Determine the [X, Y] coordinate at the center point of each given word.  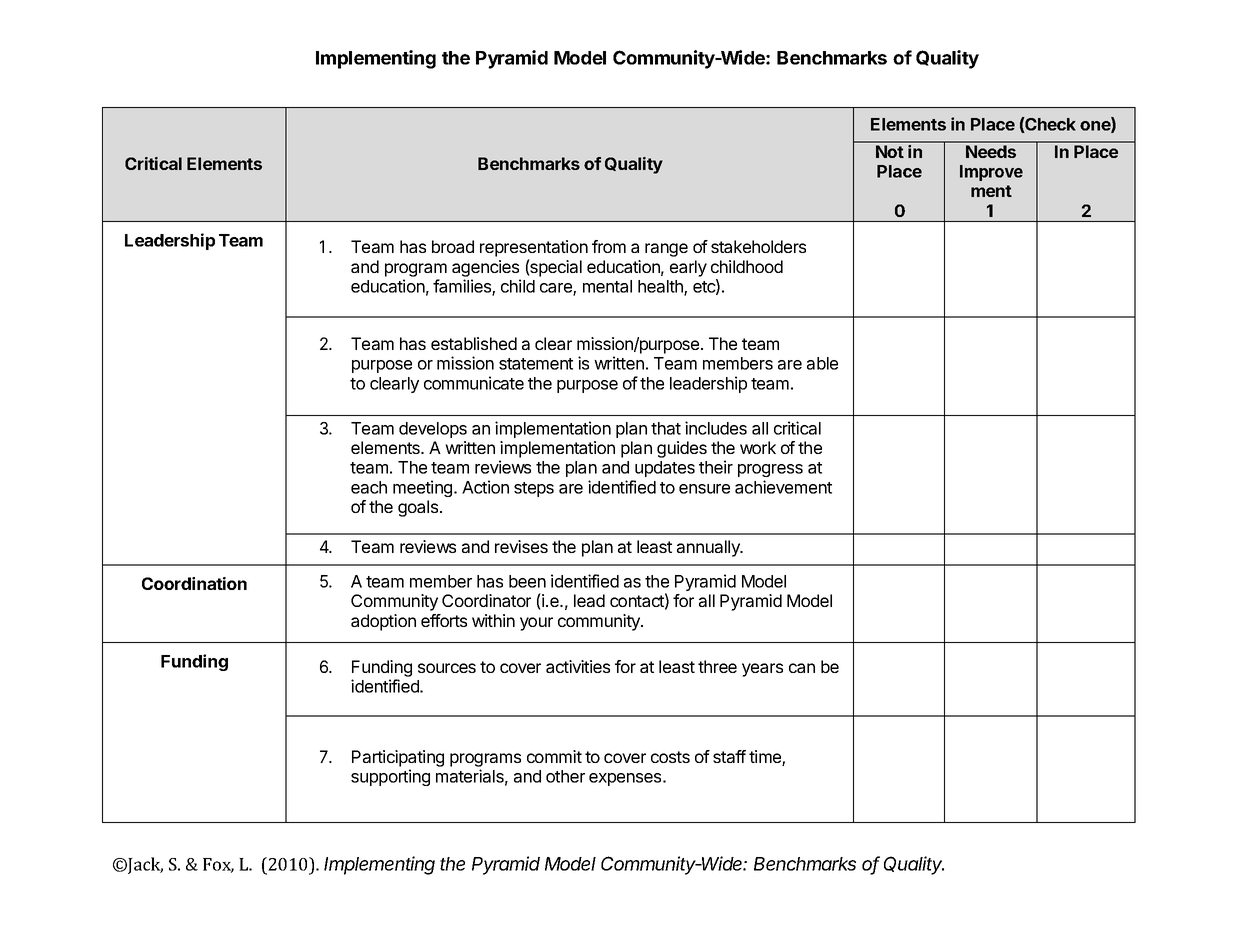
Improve [991, 173]
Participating [398, 760]
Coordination [194, 583]
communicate [474, 383]
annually [709, 548]
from [609, 246]
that [666, 428]
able [822, 363]
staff [729, 756]
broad [453, 246]
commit [554, 756]
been [527, 581]
